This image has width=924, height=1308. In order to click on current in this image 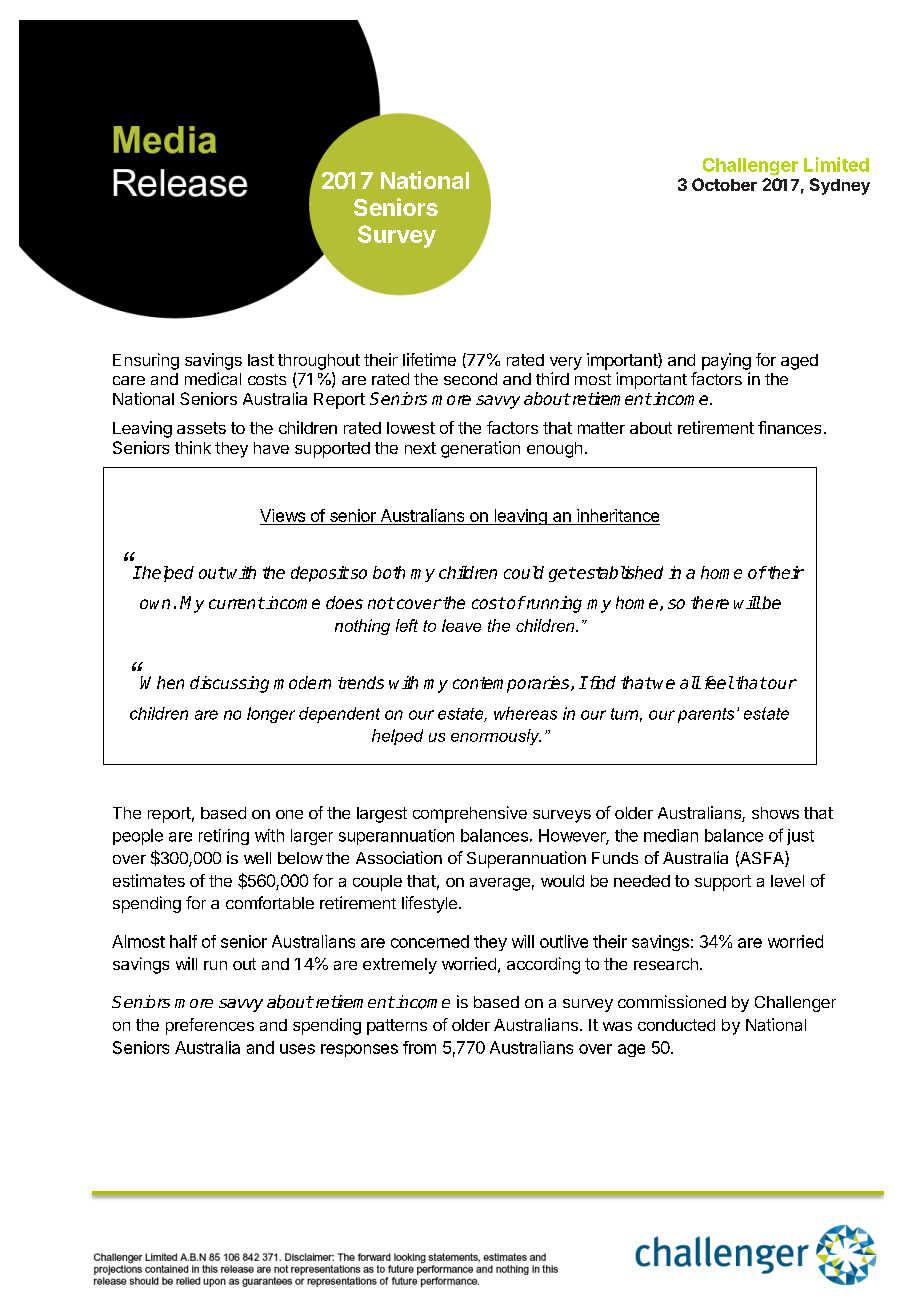, I will do `click(237, 603)`.
